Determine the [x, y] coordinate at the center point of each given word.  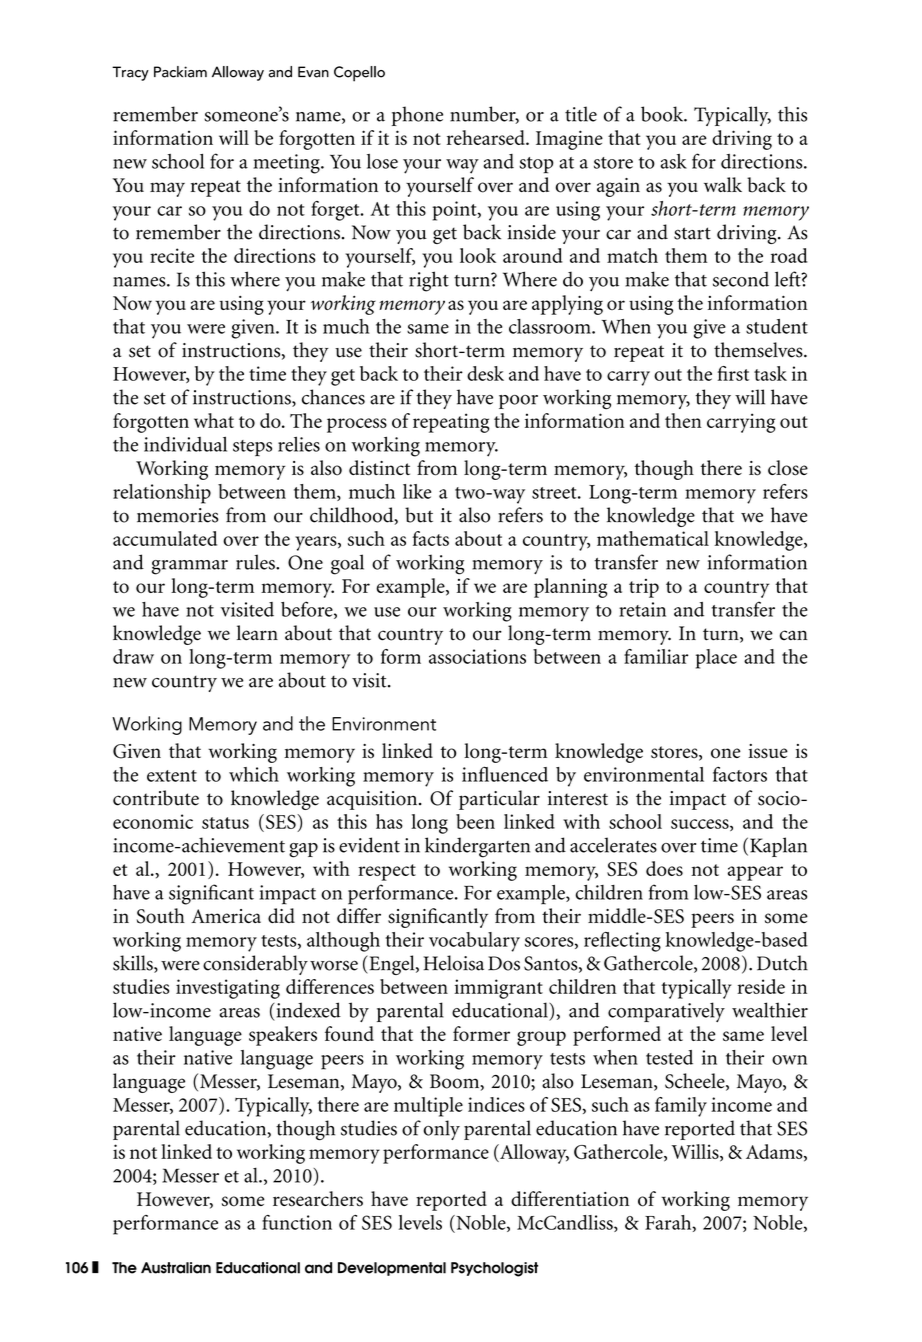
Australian [176, 1268]
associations [477, 656]
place [716, 659]
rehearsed [487, 137]
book [663, 114]
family [681, 1107]
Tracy [130, 73]
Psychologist [494, 1269]
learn [257, 633]
